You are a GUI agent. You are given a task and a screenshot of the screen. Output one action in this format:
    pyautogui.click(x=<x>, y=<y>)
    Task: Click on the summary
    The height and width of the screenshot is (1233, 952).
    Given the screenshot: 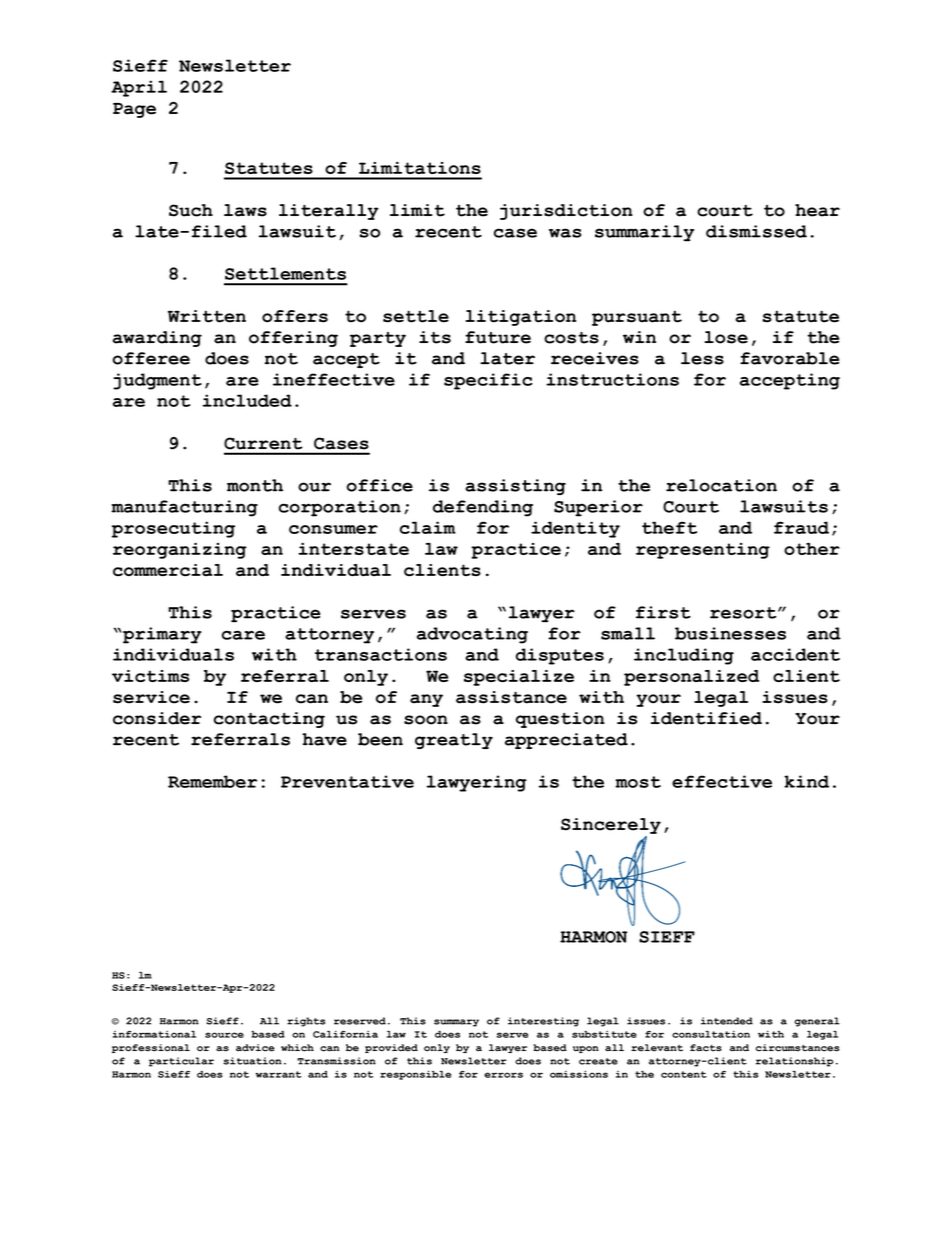 What is the action you would take?
    pyautogui.click(x=456, y=1023)
